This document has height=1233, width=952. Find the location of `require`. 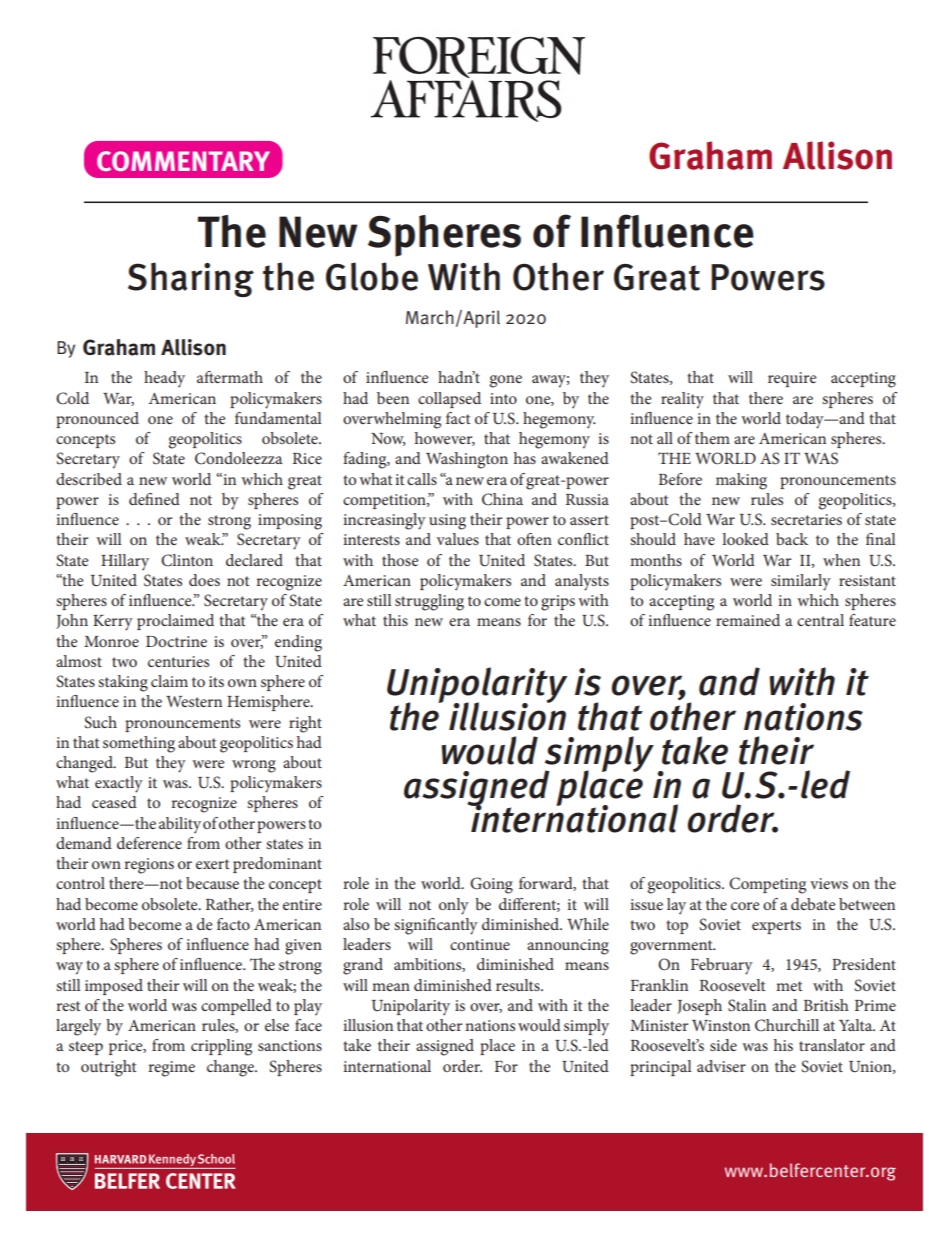

require is located at coordinates (792, 379).
